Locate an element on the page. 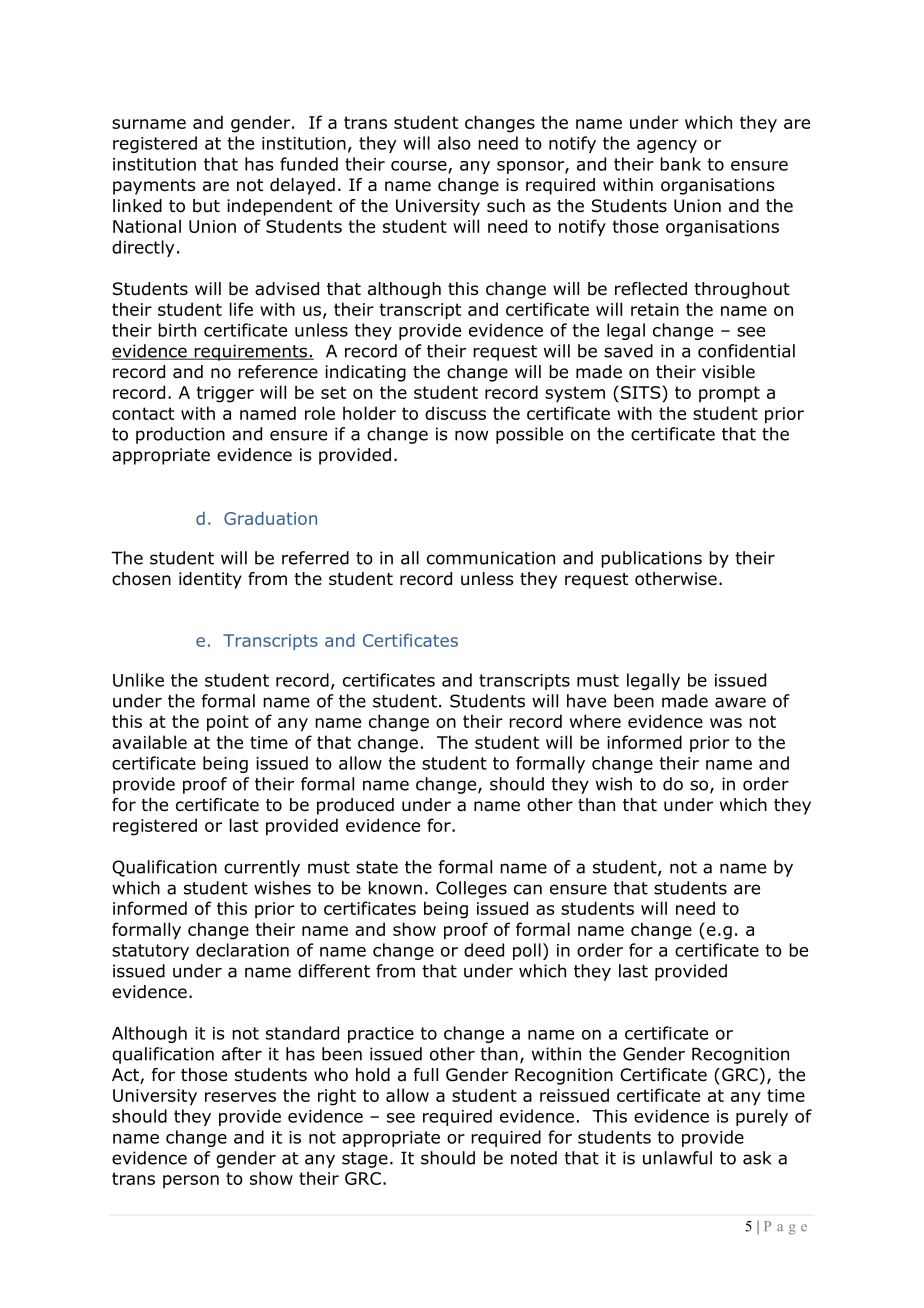 The image size is (924, 1308). communication is located at coordinates (491, 558).
